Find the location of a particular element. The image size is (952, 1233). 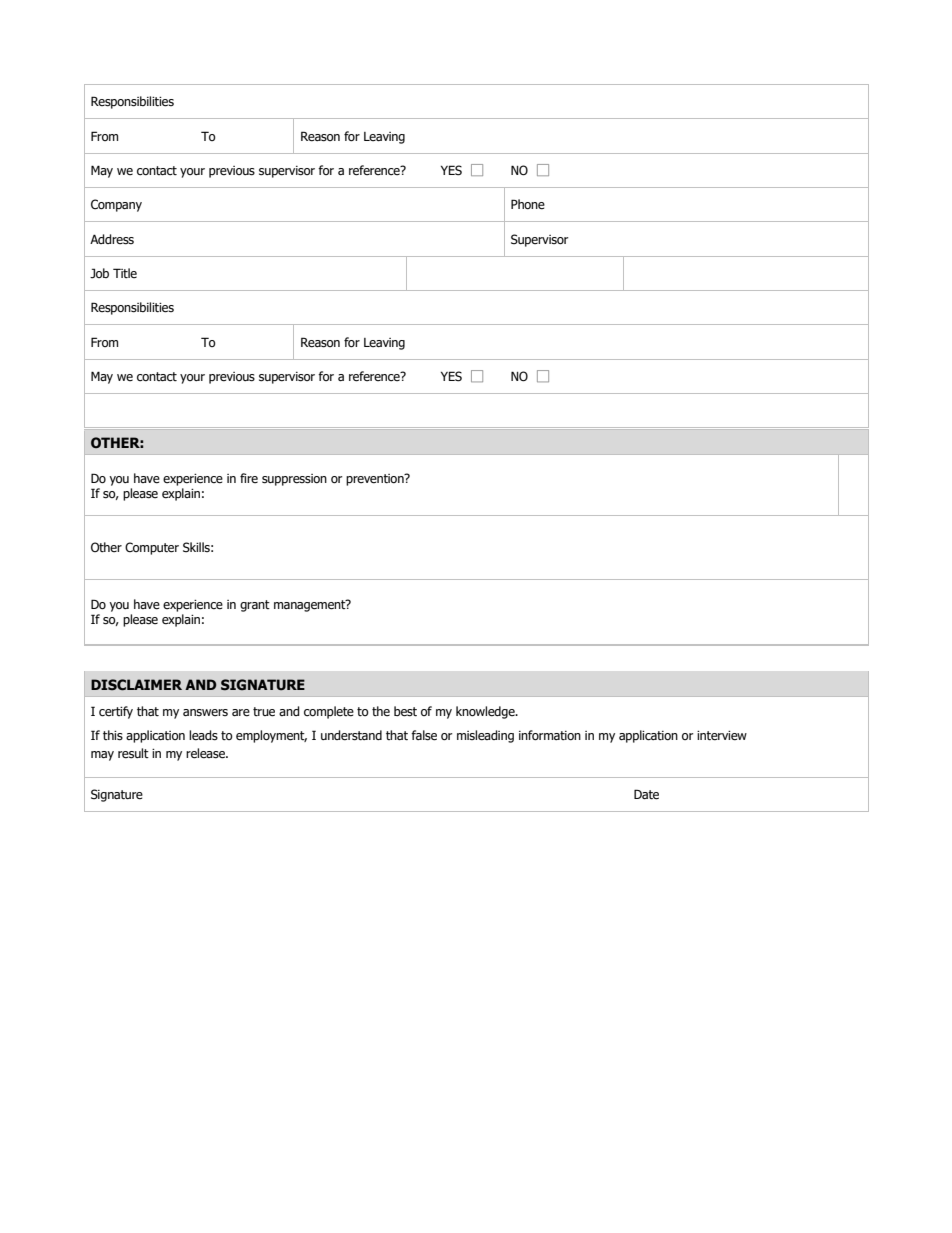

best is located at coordinates (405, 711).
